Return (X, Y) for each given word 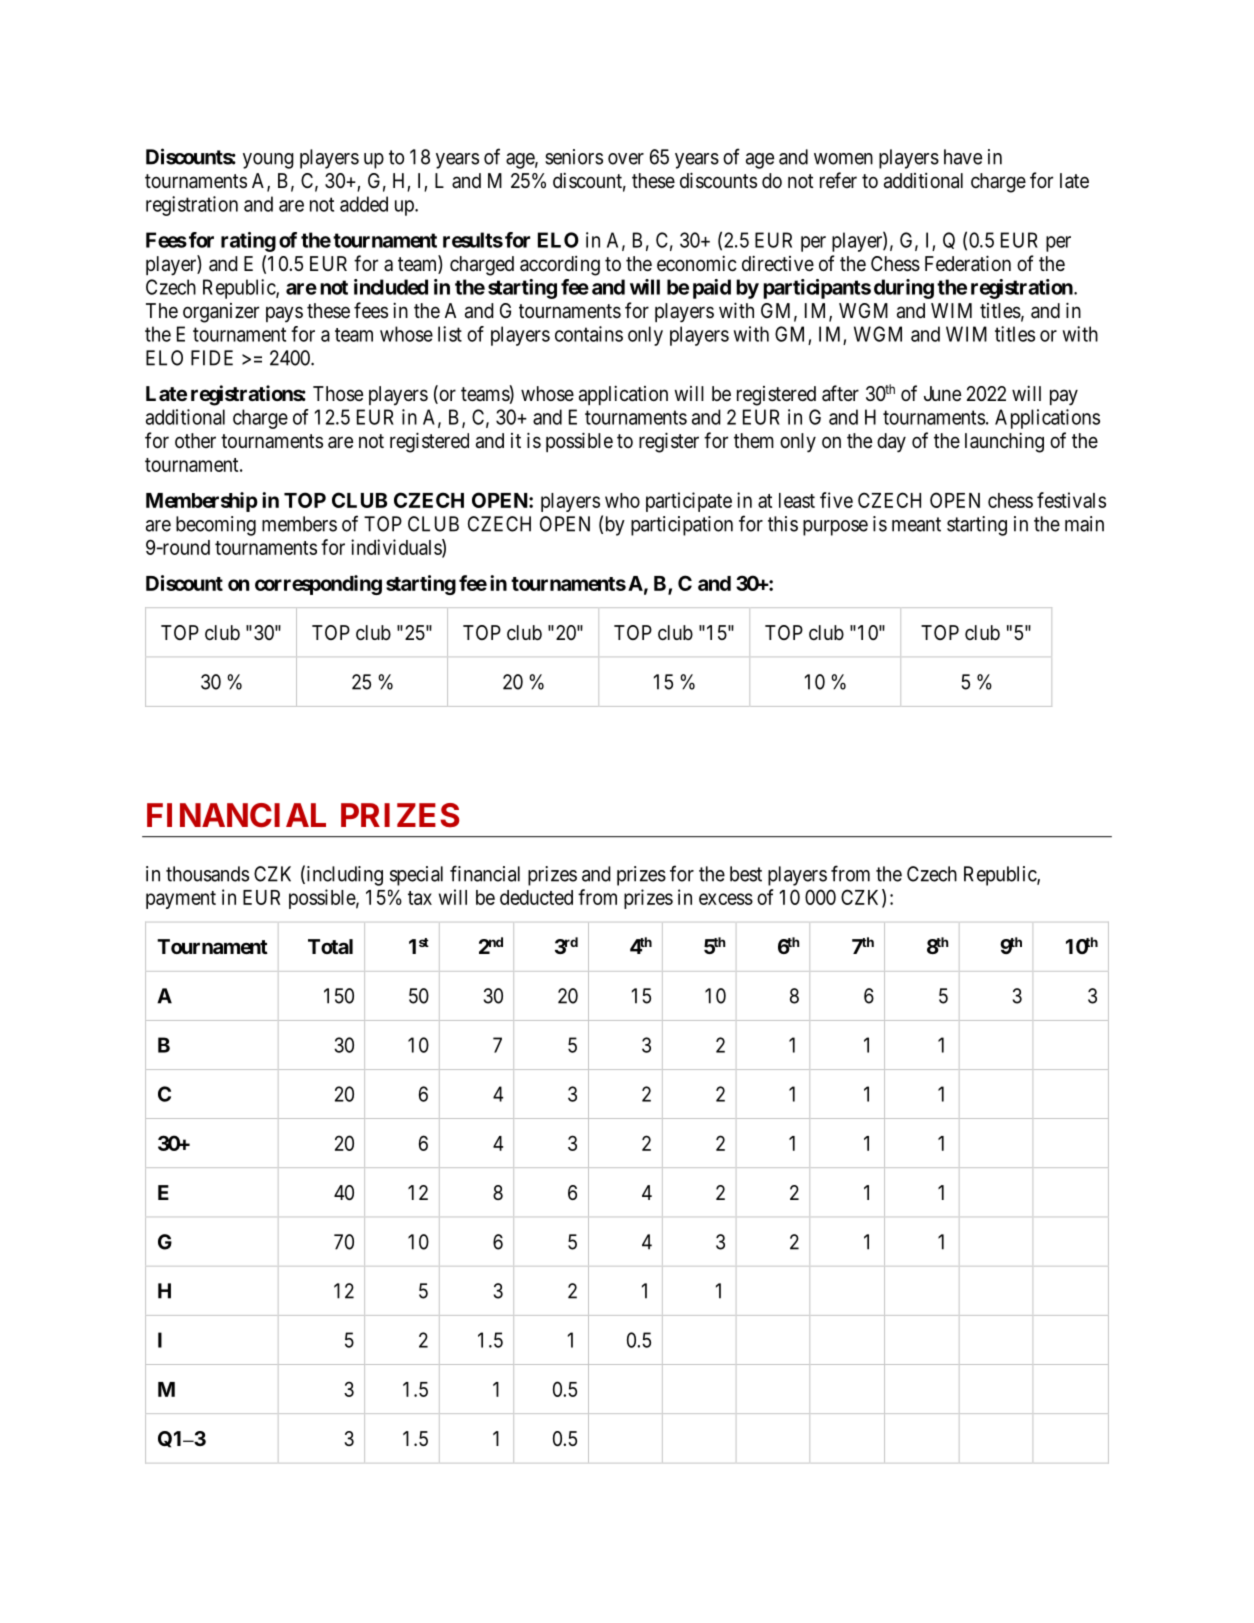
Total (330, 946)
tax (420, 898)
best (746, 874)
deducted (536, 897)
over (626, 159)
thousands (207, 874)
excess (726, 899)
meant (916, 524)
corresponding (318, 585)
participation (682, 526)
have (963, 157)
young (268, 161)
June (942, 393)
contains (589, 334)
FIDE (212, 358)
